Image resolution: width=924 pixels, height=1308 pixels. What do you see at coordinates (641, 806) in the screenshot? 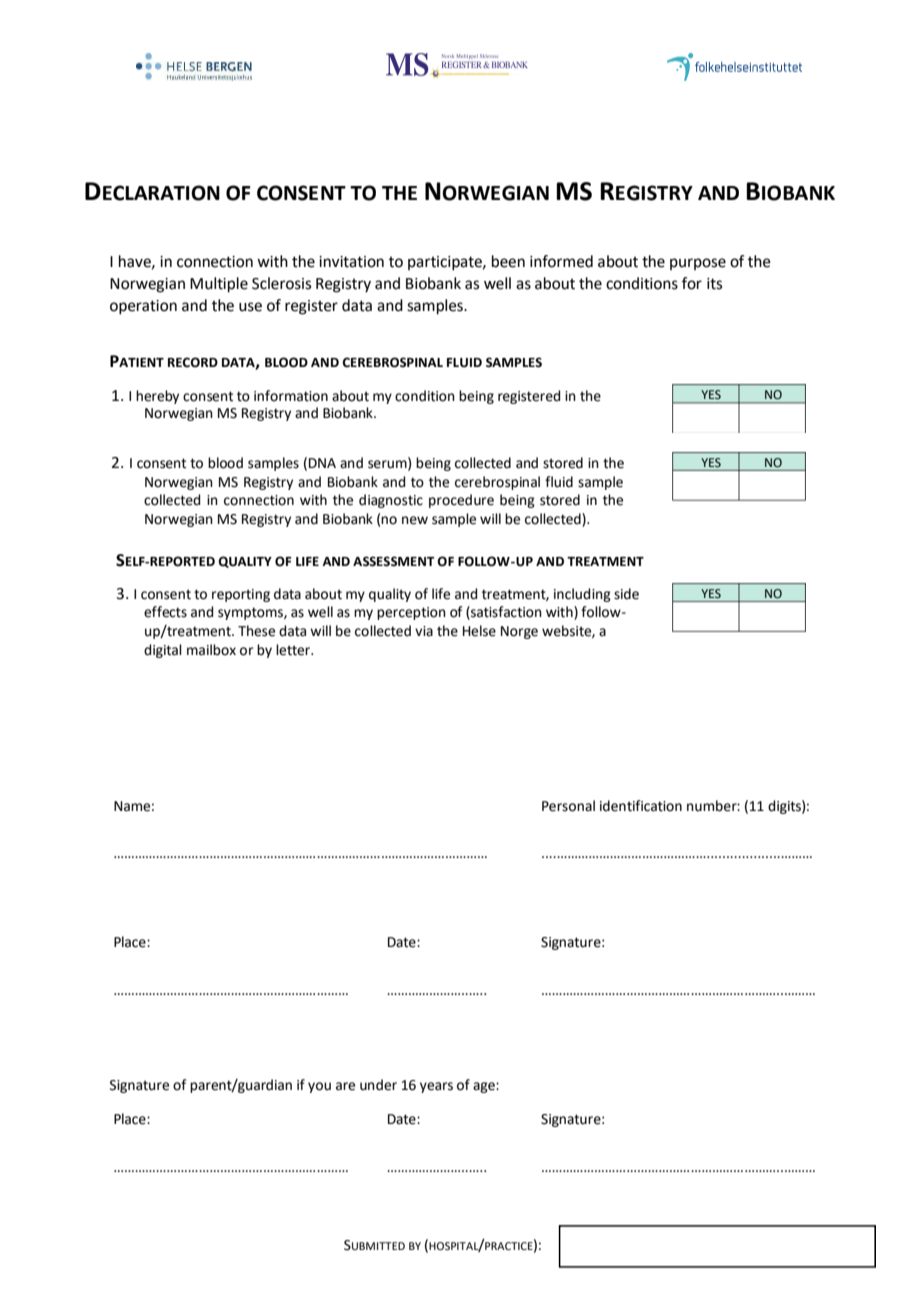
I see `identification` at bounding box center [641, 806].
